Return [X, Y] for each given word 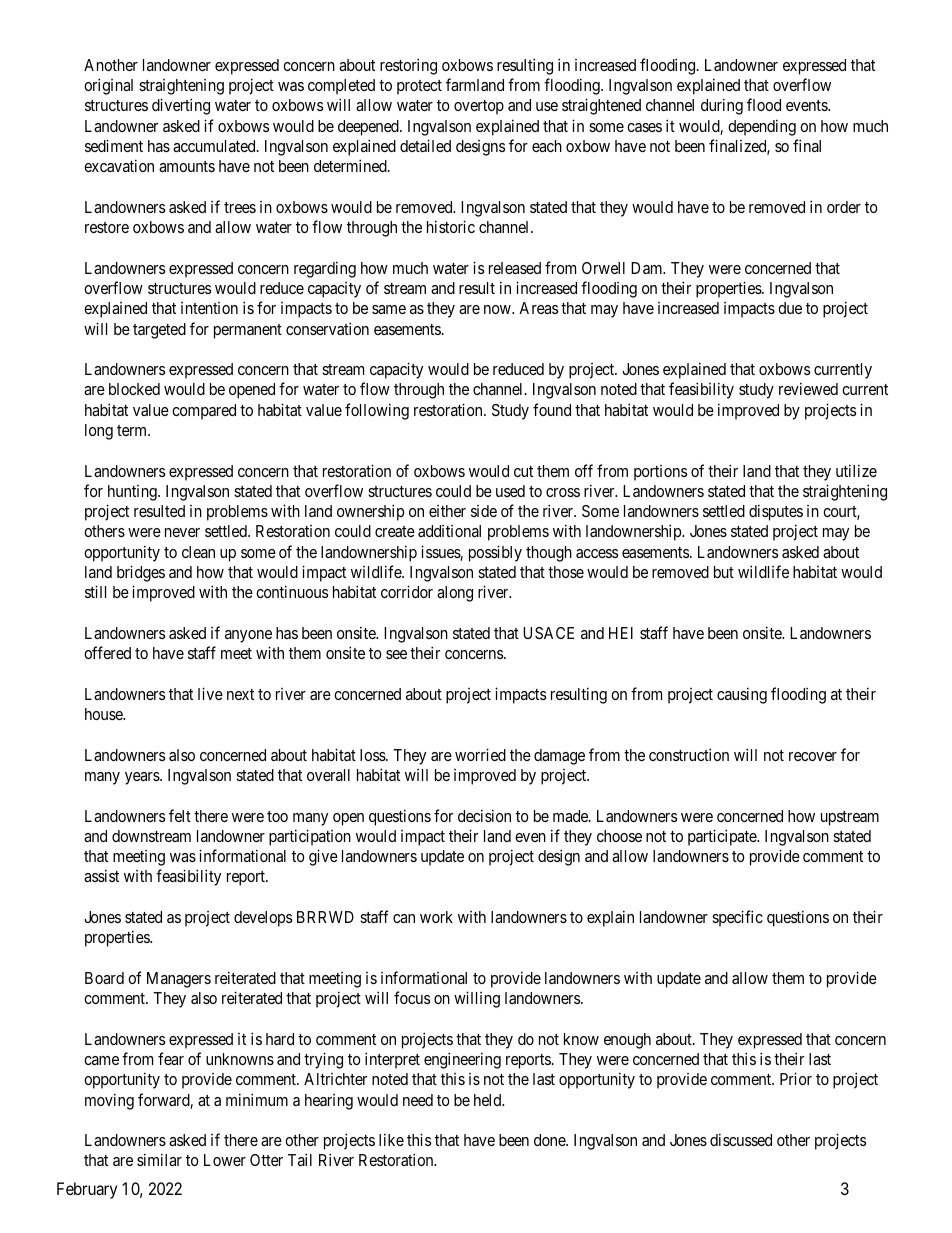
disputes [776, 512]
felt [180, 815]
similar [159, 1159]
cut [523, 471]
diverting [181, 106]
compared [204, 412]
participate [723, 837]
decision [484, 815]
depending [762, 127]
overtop [479, 107]
